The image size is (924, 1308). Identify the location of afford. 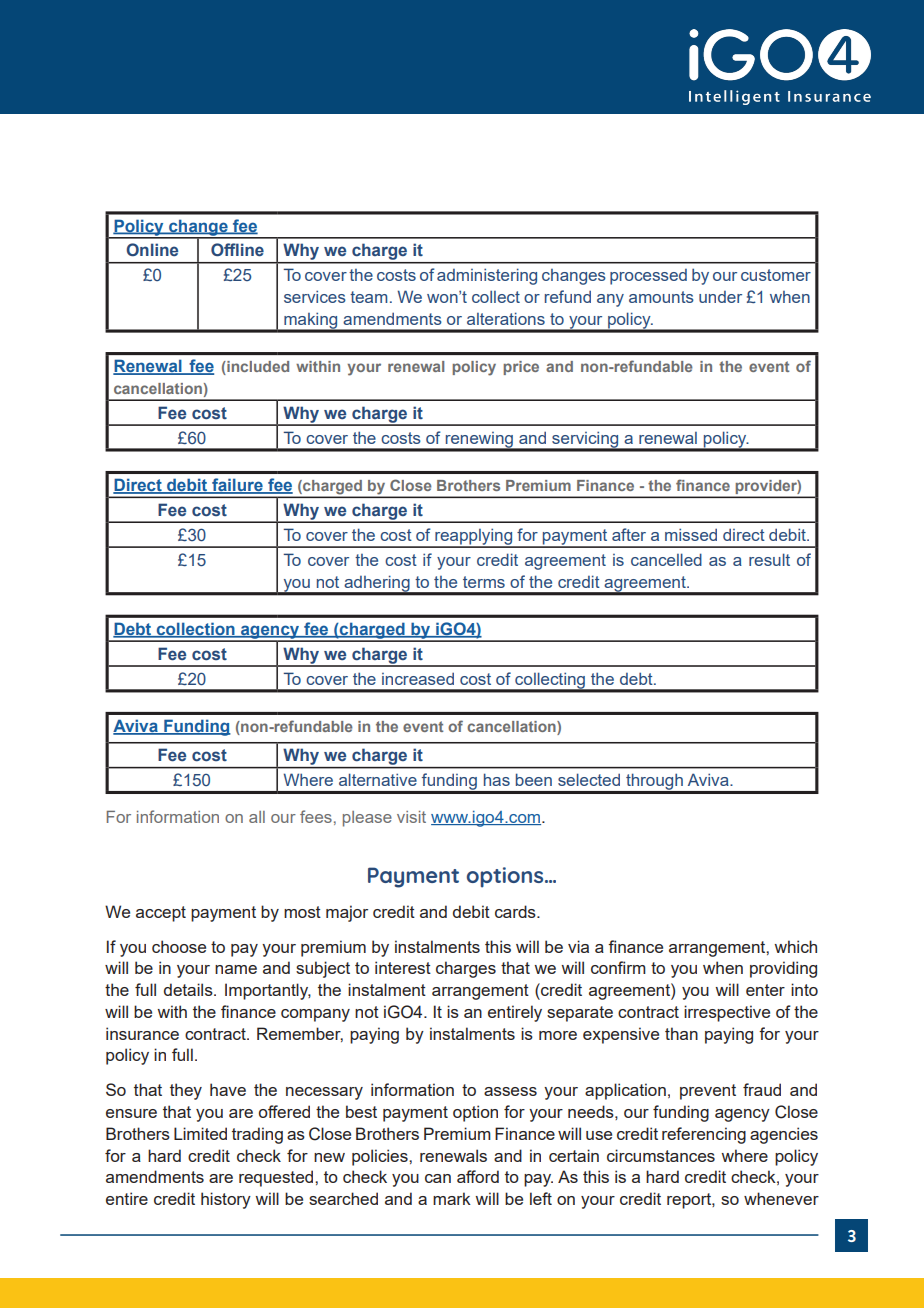
(478, 1176).
